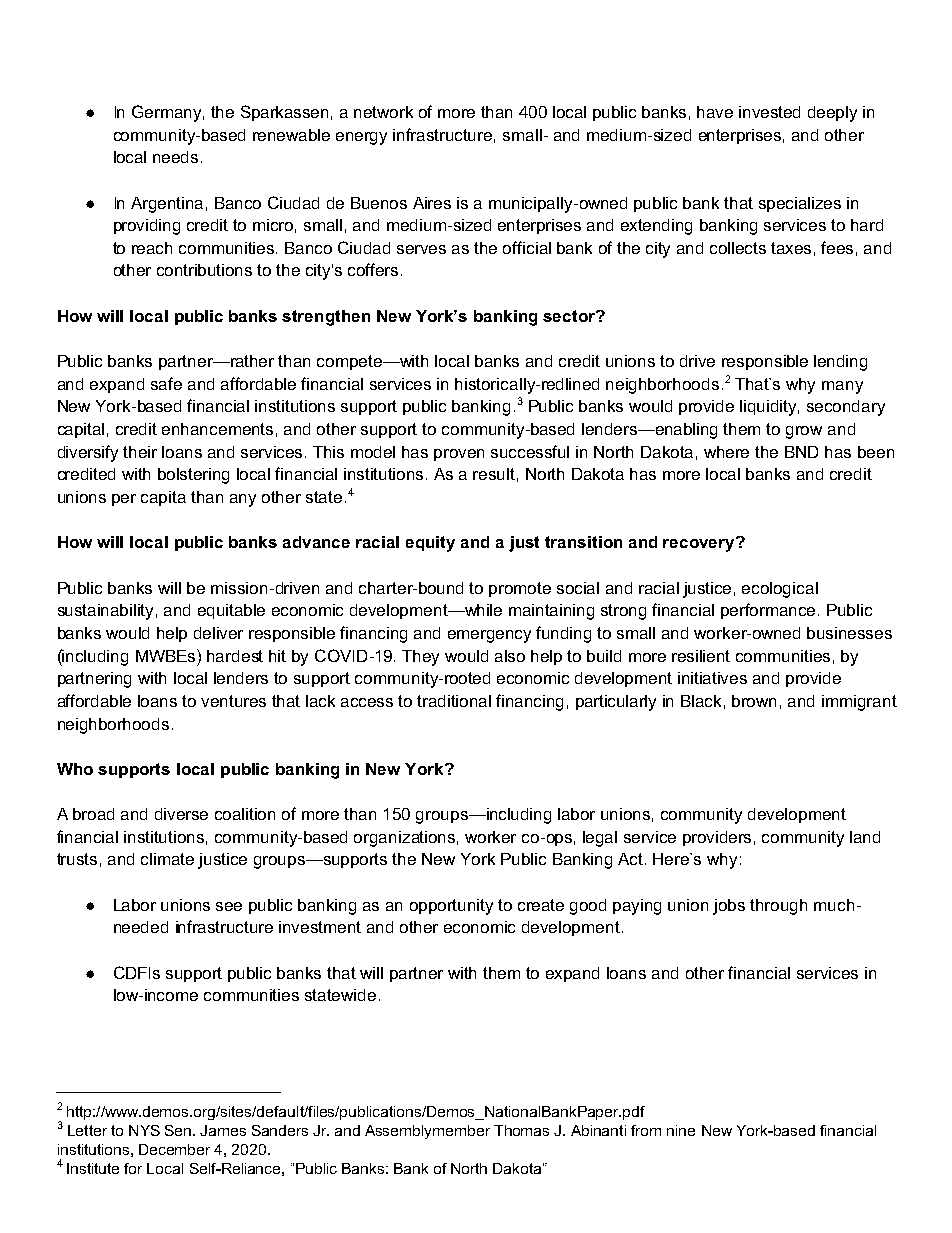  I want to click on Thomas, so click(521, 1130).
